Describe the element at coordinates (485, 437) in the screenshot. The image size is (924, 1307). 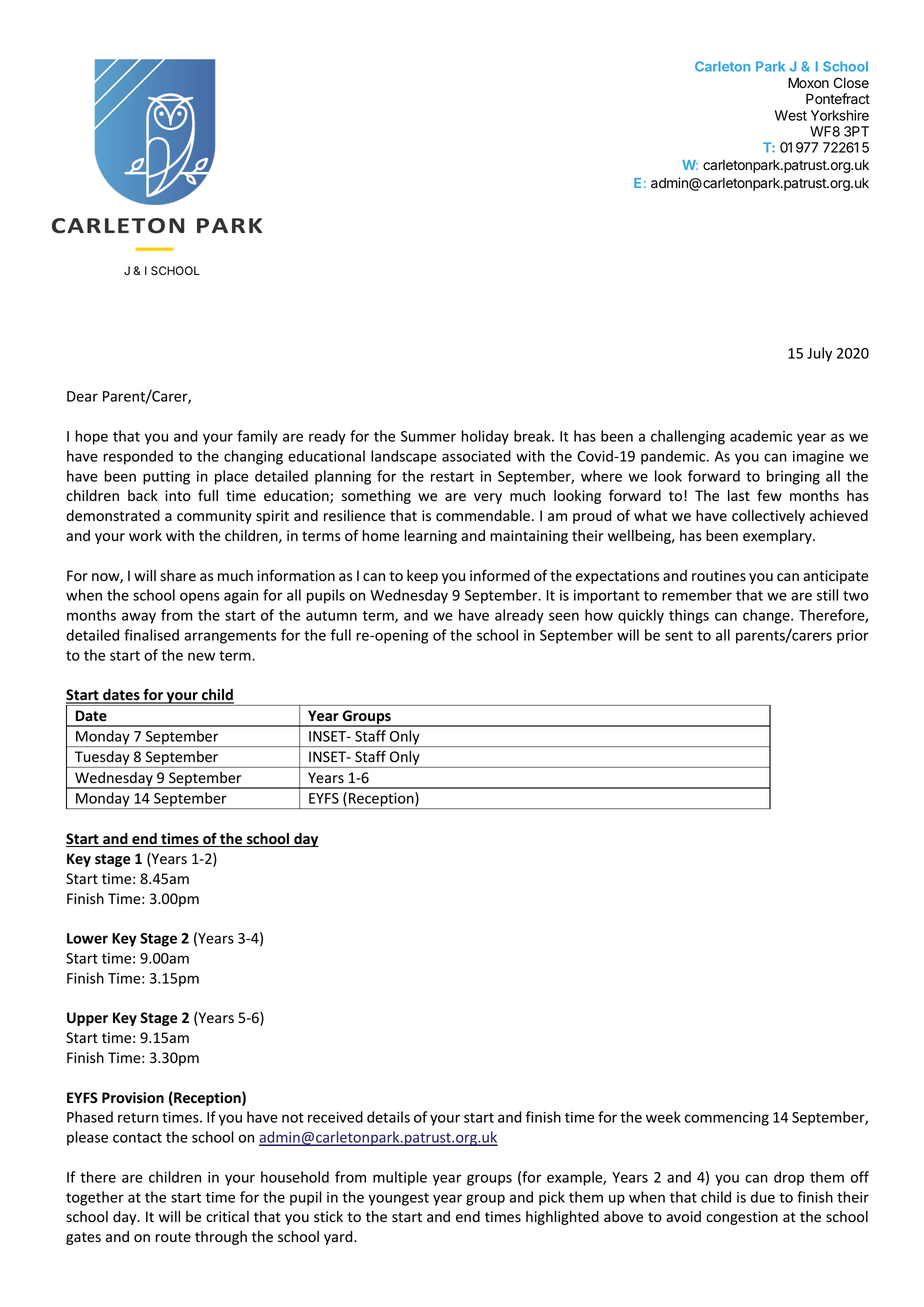
I see `holiday` at that location.
